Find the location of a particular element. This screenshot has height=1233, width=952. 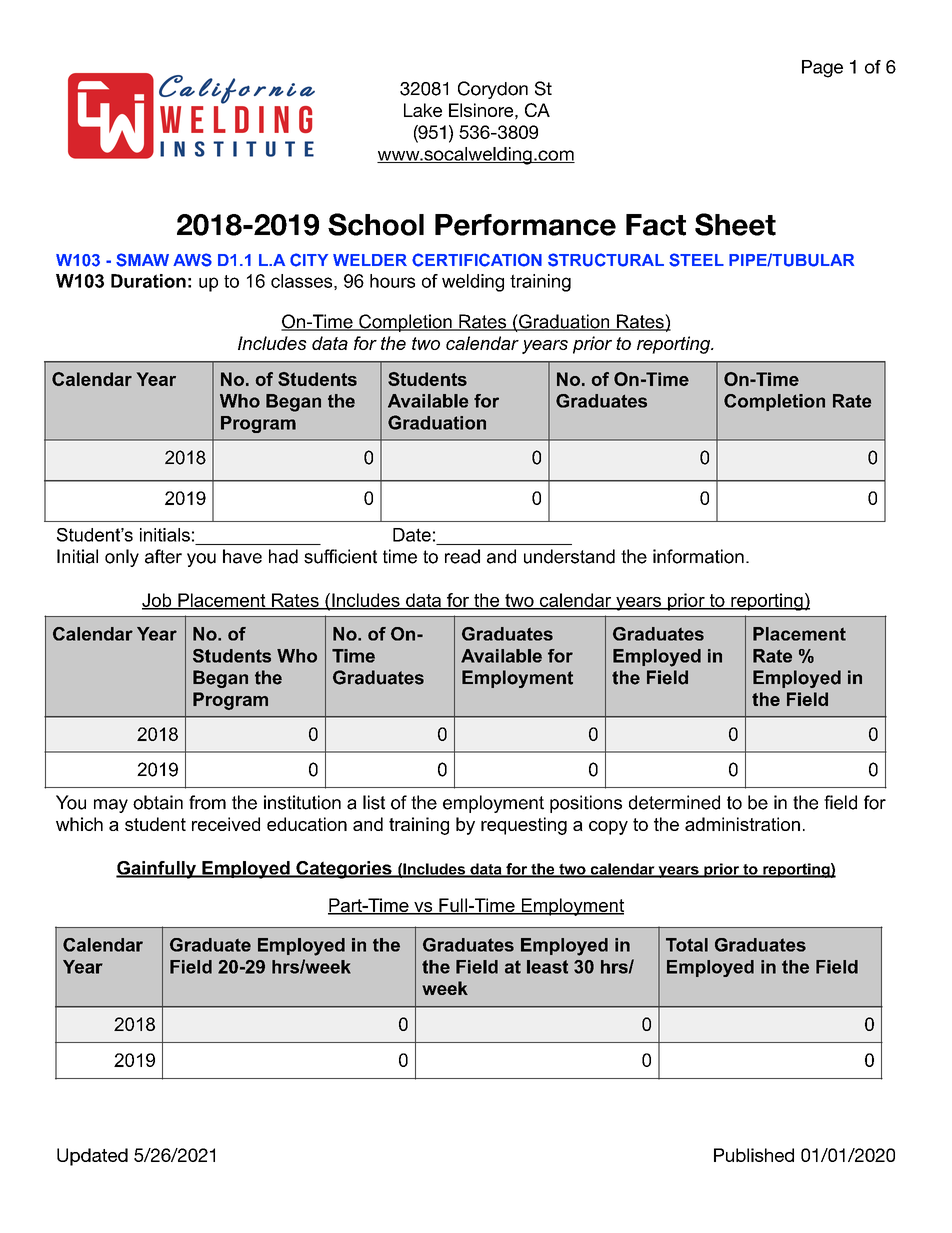

information is located at coordinates (698, 556).
